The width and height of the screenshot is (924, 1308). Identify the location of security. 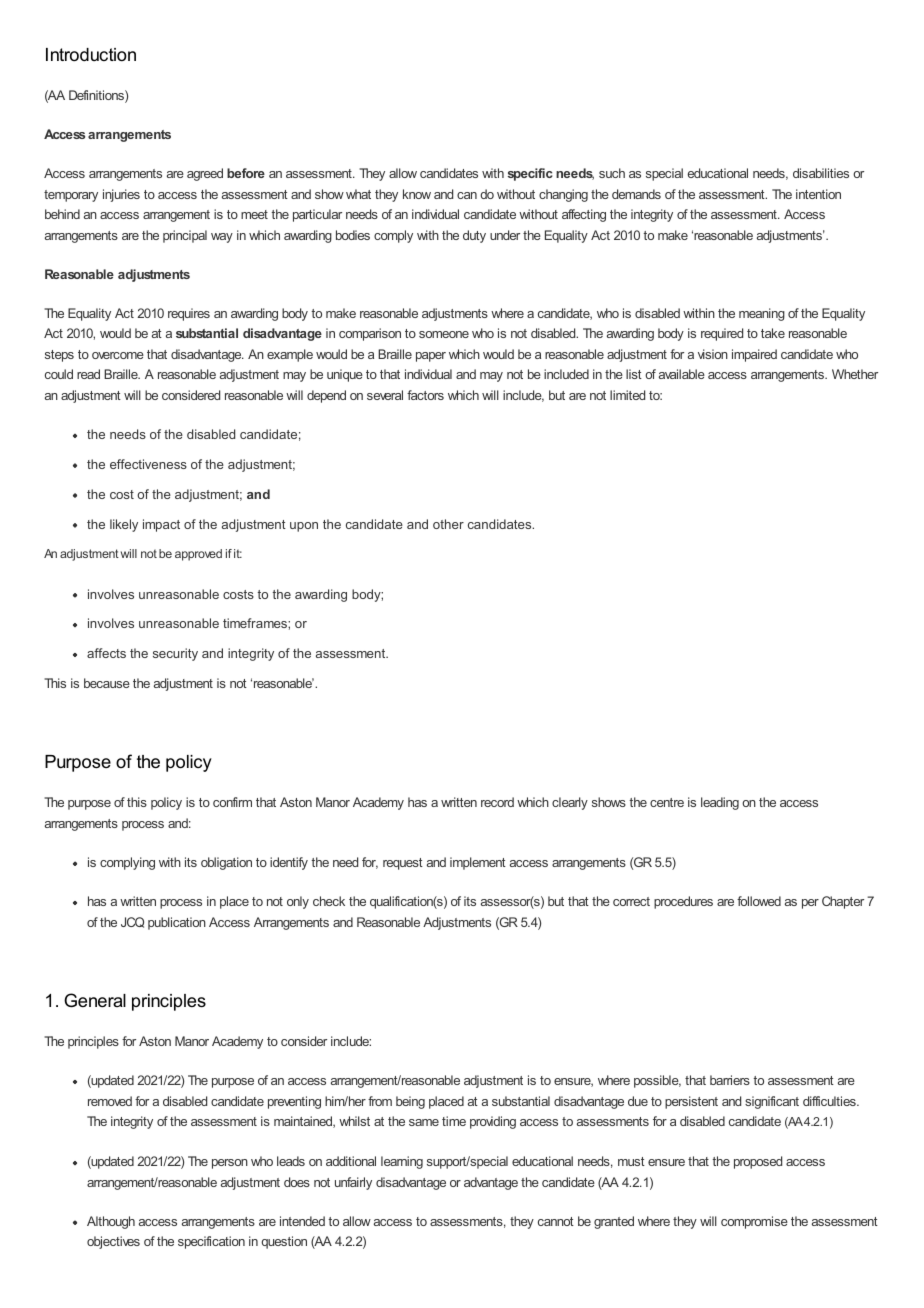
(175, 654).
